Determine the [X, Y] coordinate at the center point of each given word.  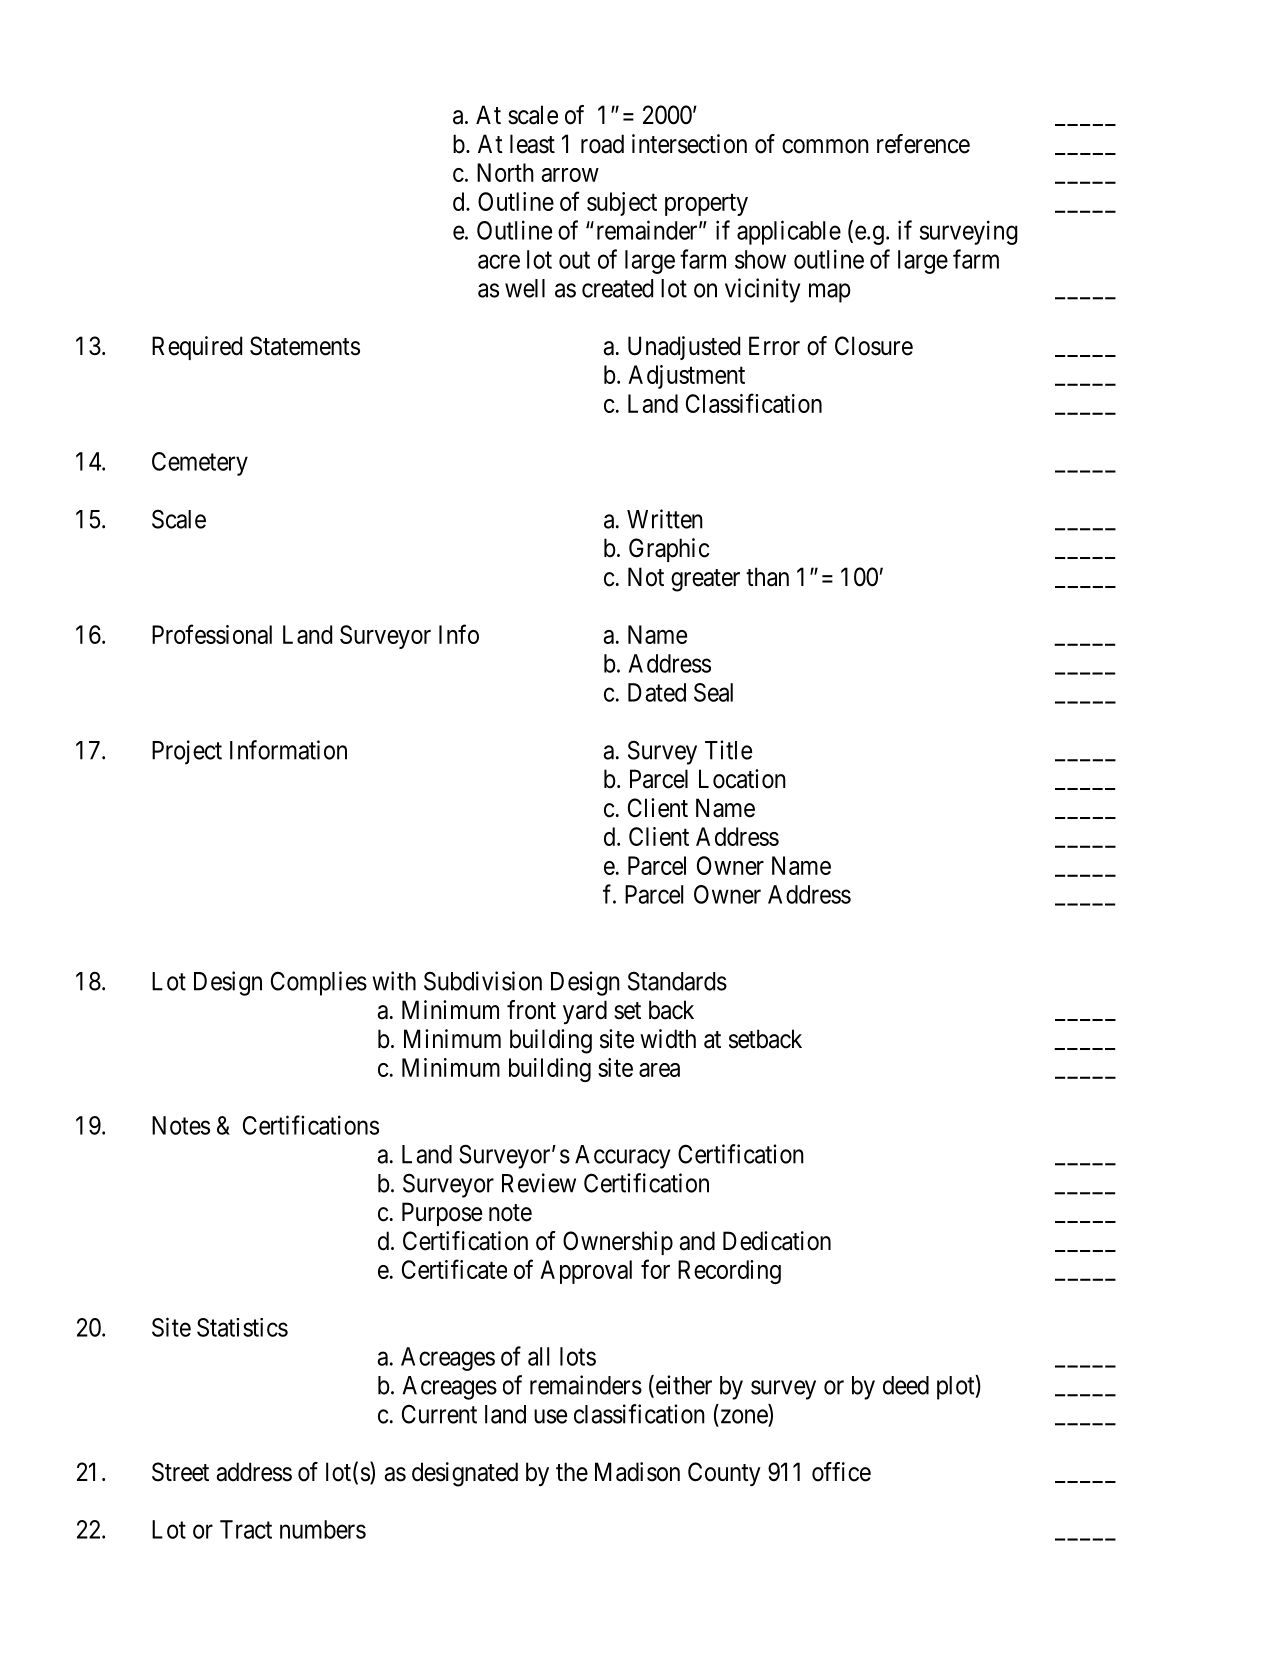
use [550, 1416]
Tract [246, 1529]
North [505, 172]
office [841, 1472]
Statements [305, 346]
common [825, 146]
